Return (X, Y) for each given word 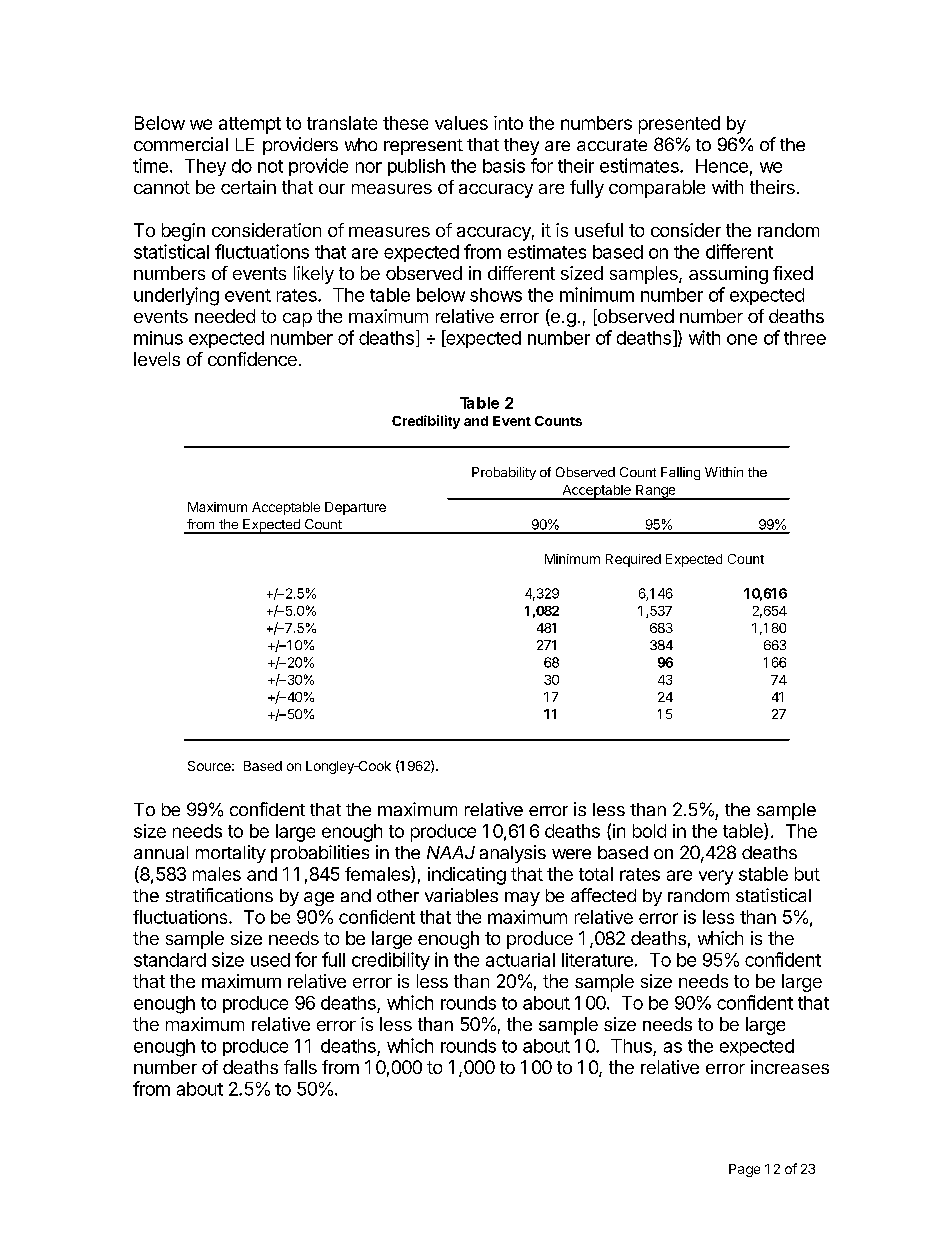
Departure (355, 508)
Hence (722, 166)
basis (504, 166)
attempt (250, 125)
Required (633, 560)
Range (656, 492)
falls (300, 1067)
